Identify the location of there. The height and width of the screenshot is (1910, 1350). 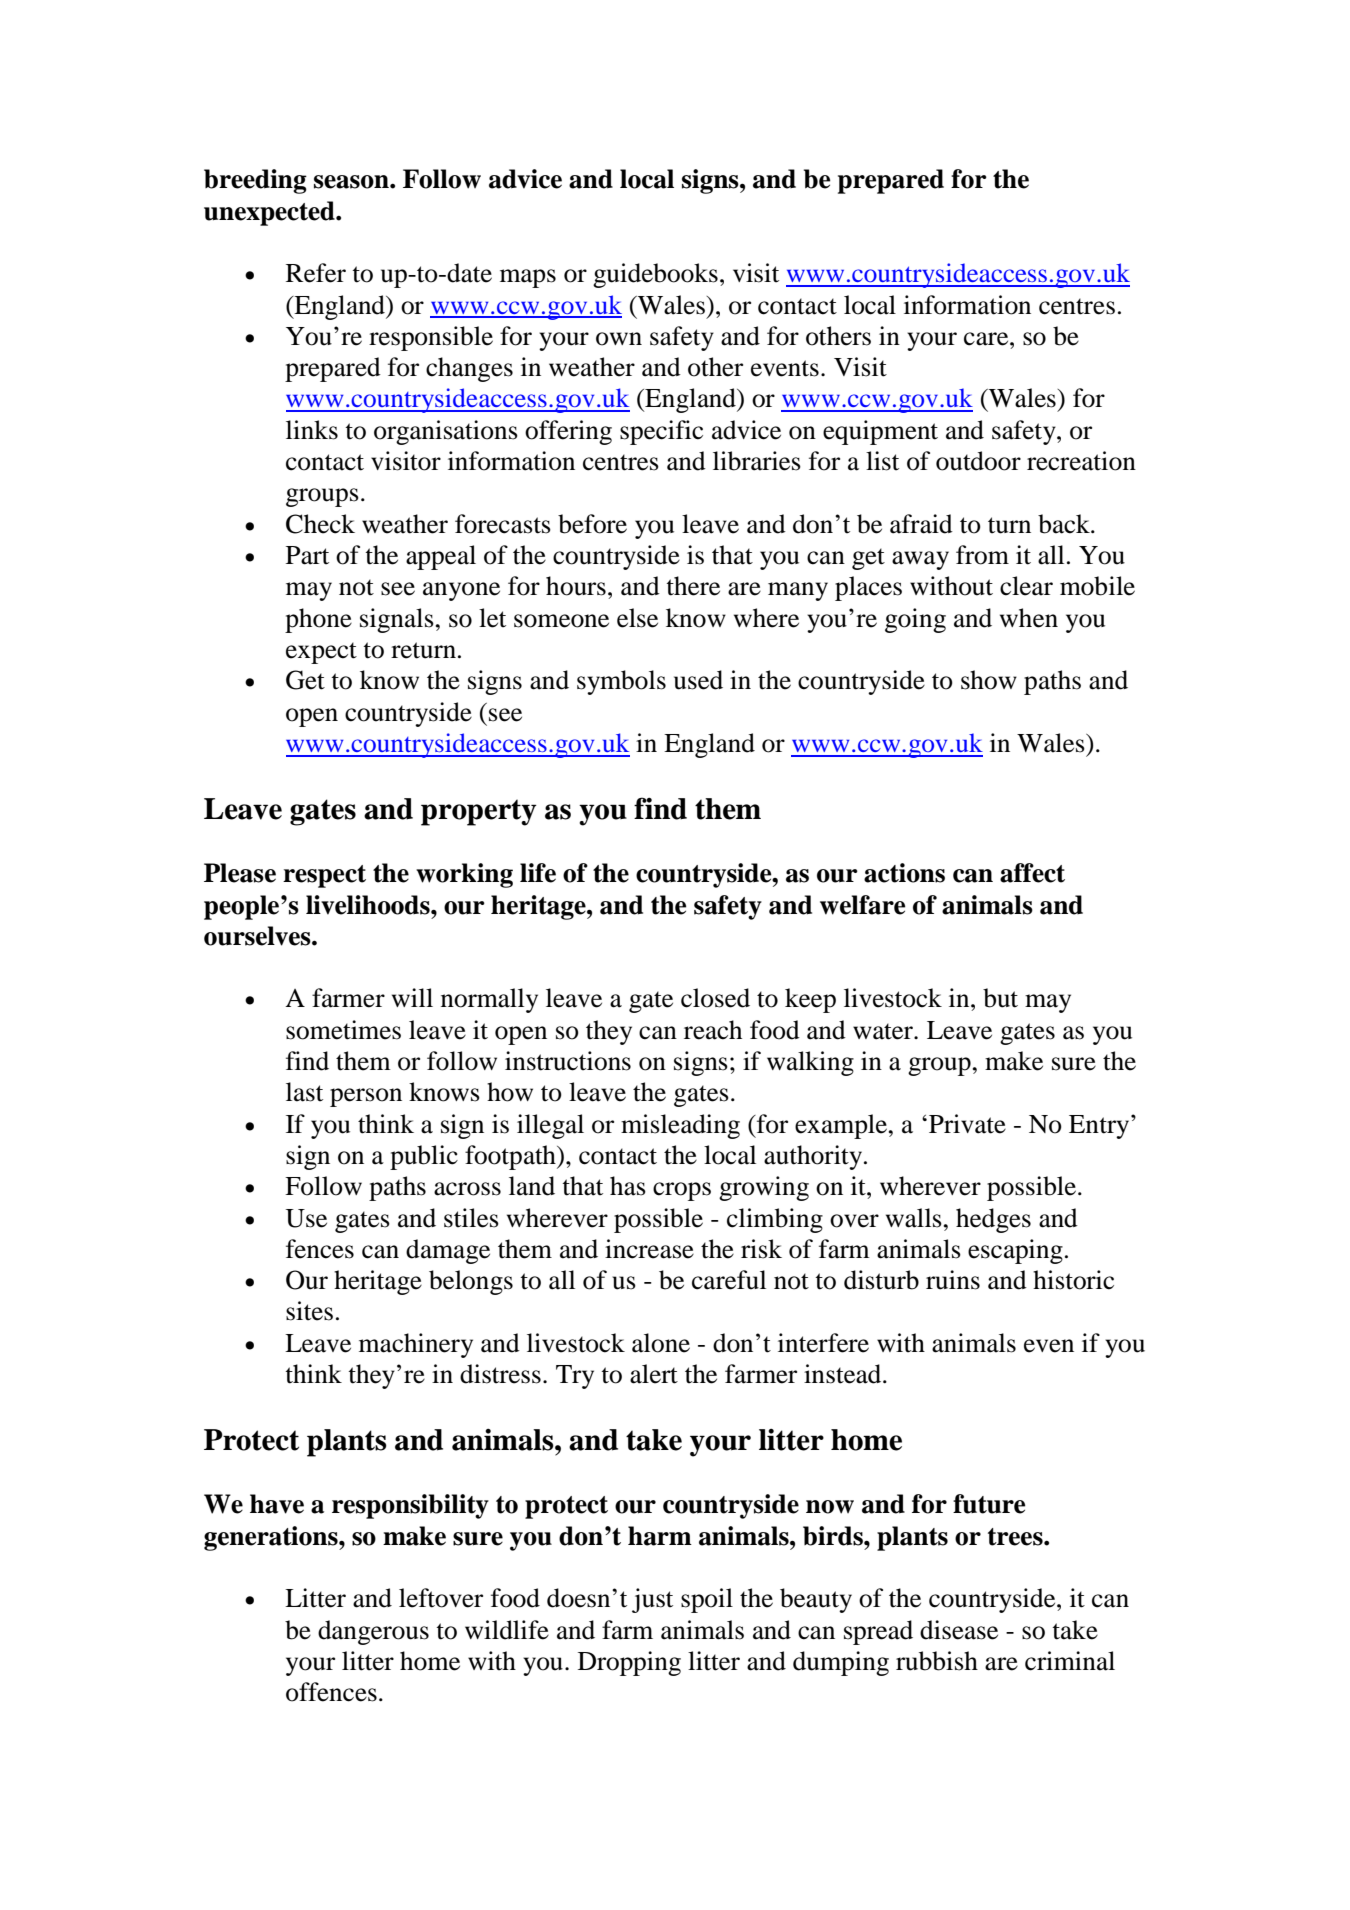
(693, 586).
